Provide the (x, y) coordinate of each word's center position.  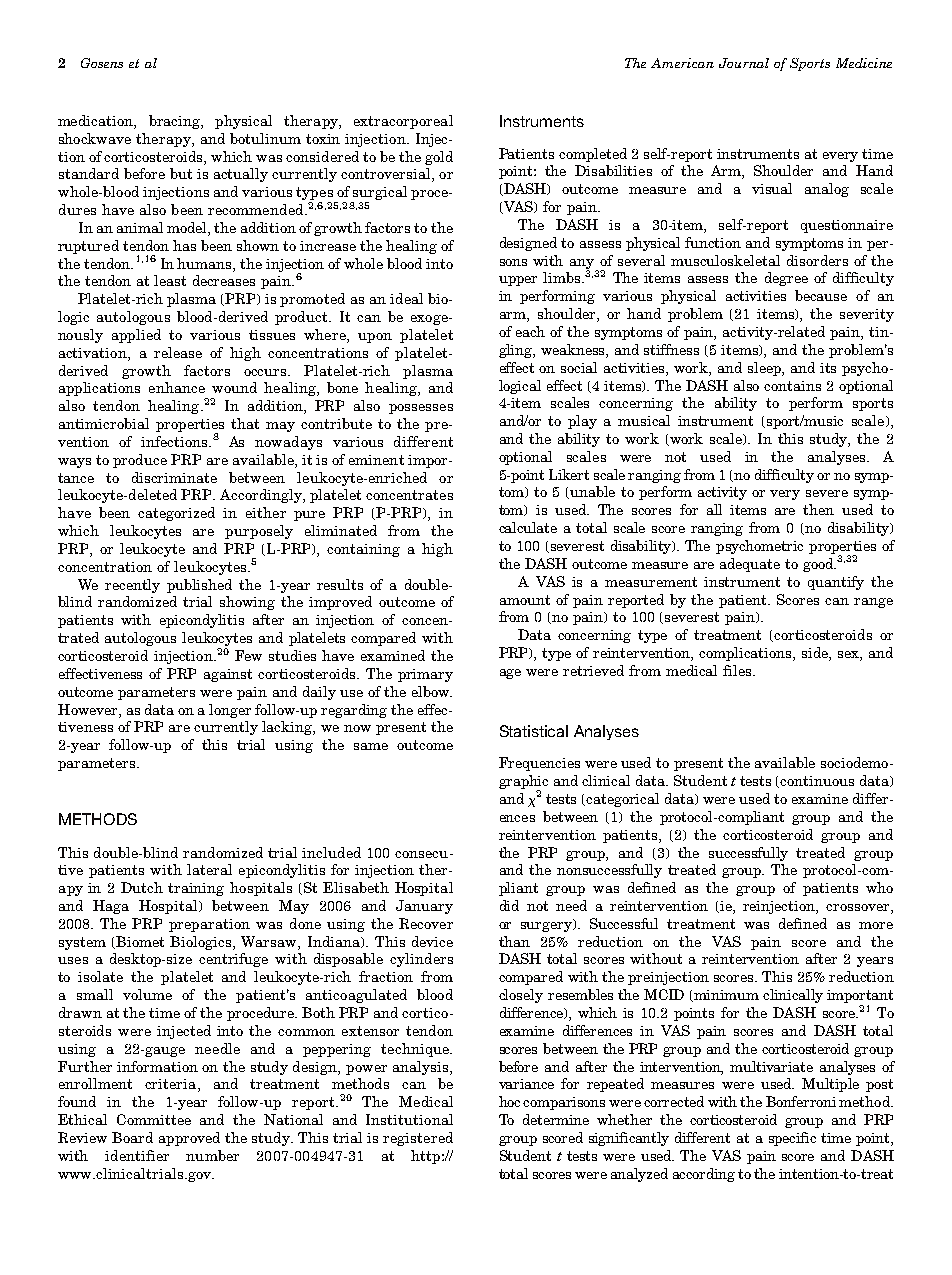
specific (792, 1139)
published (199, 586)
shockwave (95, 138)
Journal (744, 63)
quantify (836, 583)
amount (525, 600)
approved (189, 1139)
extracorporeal (403, 122)
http (425, 1157)
